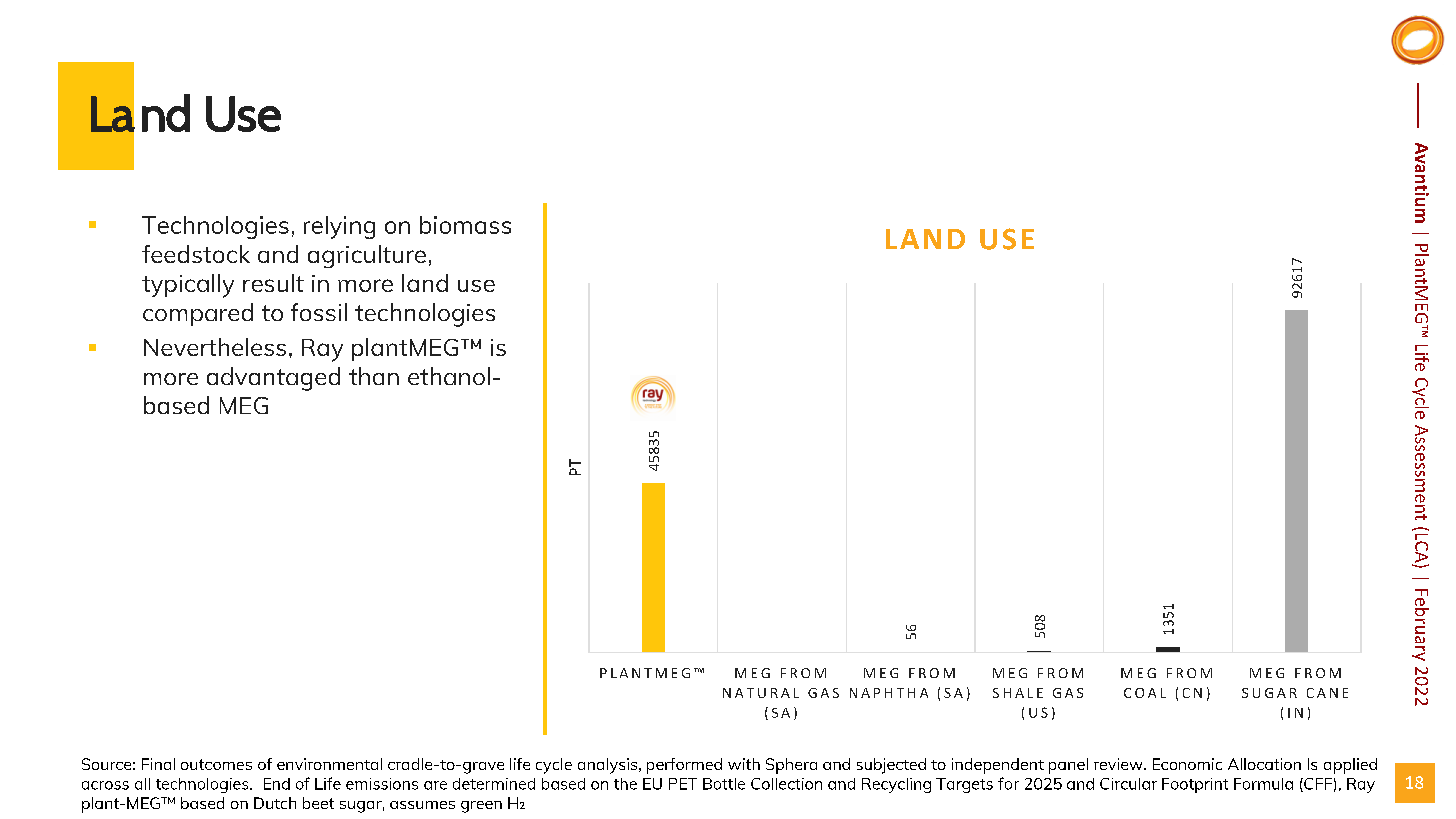 The height and width of the screenshot is (819, 1456). Describe the element at coordinates (215, 347) in the screenshot. I see `Nevertheless` at that location.
